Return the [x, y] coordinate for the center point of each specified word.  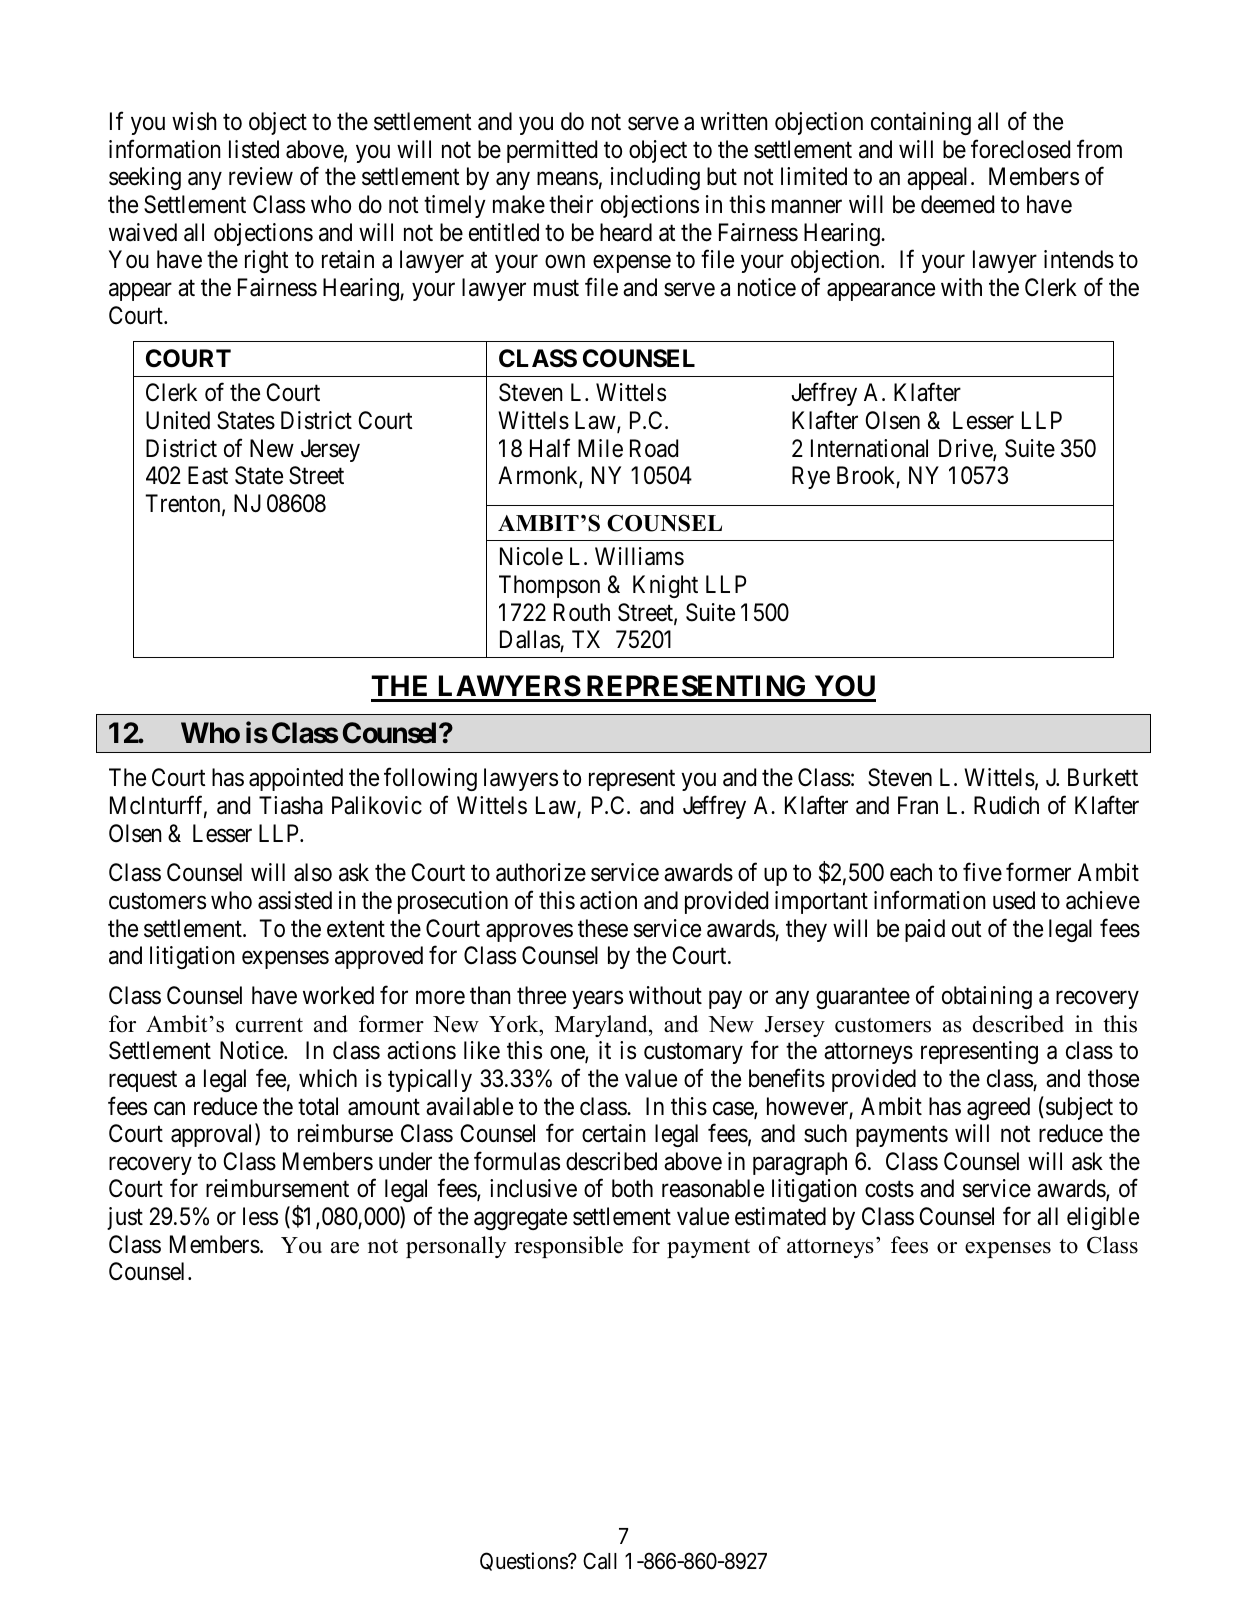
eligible [1103, 1218]
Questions [524, 1561]
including [655, 178]
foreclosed [1020, 149]
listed [254, 149]
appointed [296, 779]
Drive [966, 449]
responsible [568, 1247]
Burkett [1103, 777]
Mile [600, 448]
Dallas [530, 639]
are [345, 1248]
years [597, 1000]
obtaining [987, 997]
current [269, 1025]
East [208, 475]
